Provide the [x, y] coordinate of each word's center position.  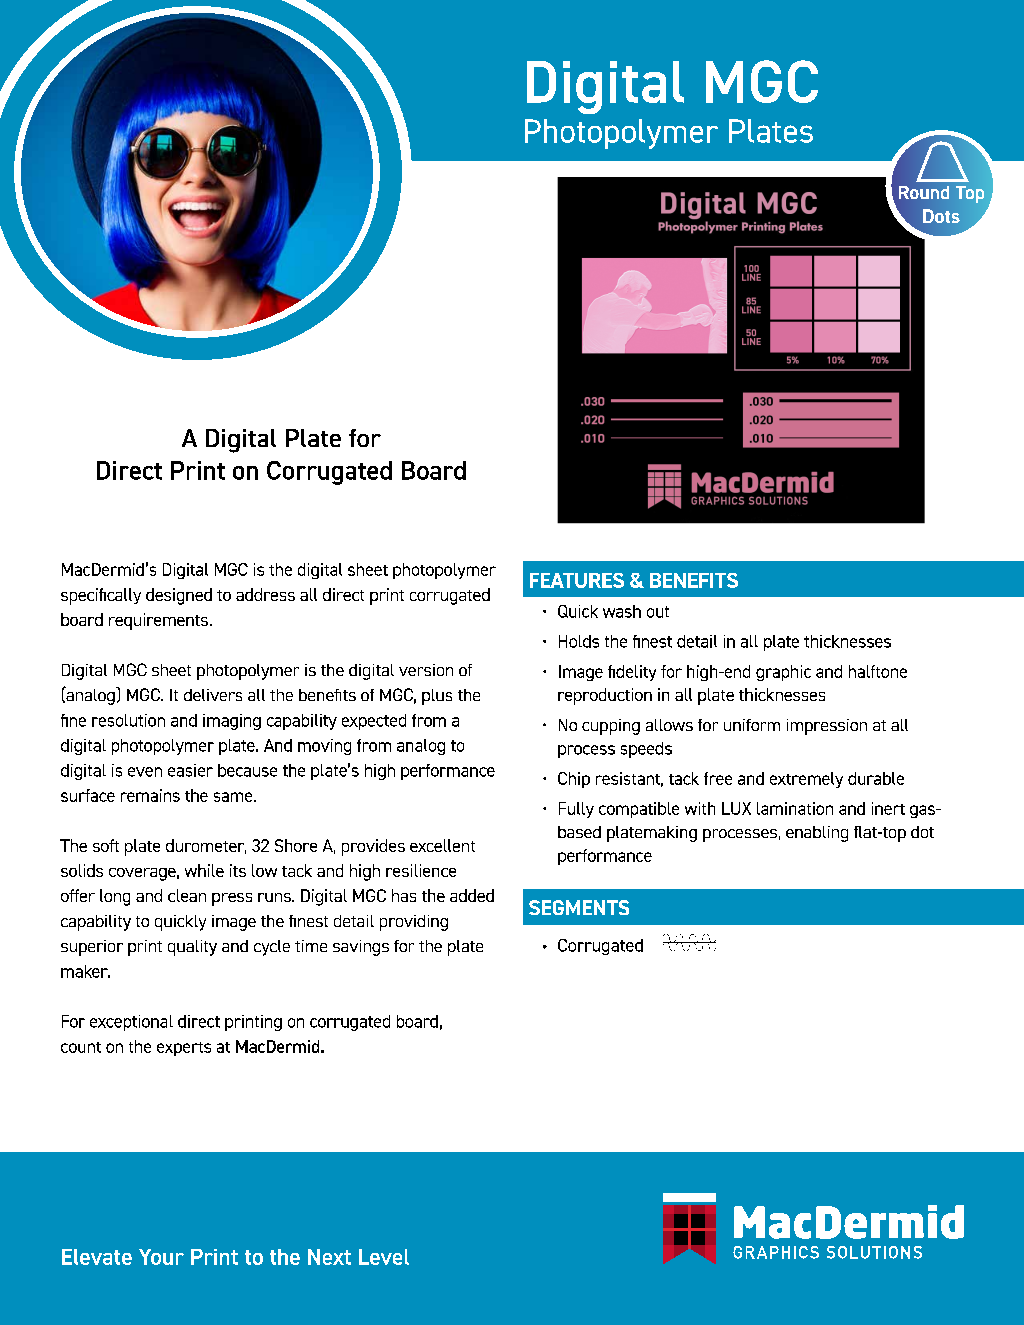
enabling [817, 834]
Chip [574, 780]
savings [361, 948]
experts [184, 1049]
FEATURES [577, 580]
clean [187, 895]
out [658, 612]
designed [179, 596]
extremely [806, 780]
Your [161, 1257]
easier [190, 770]
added [472, 895]
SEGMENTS [579, 907]
